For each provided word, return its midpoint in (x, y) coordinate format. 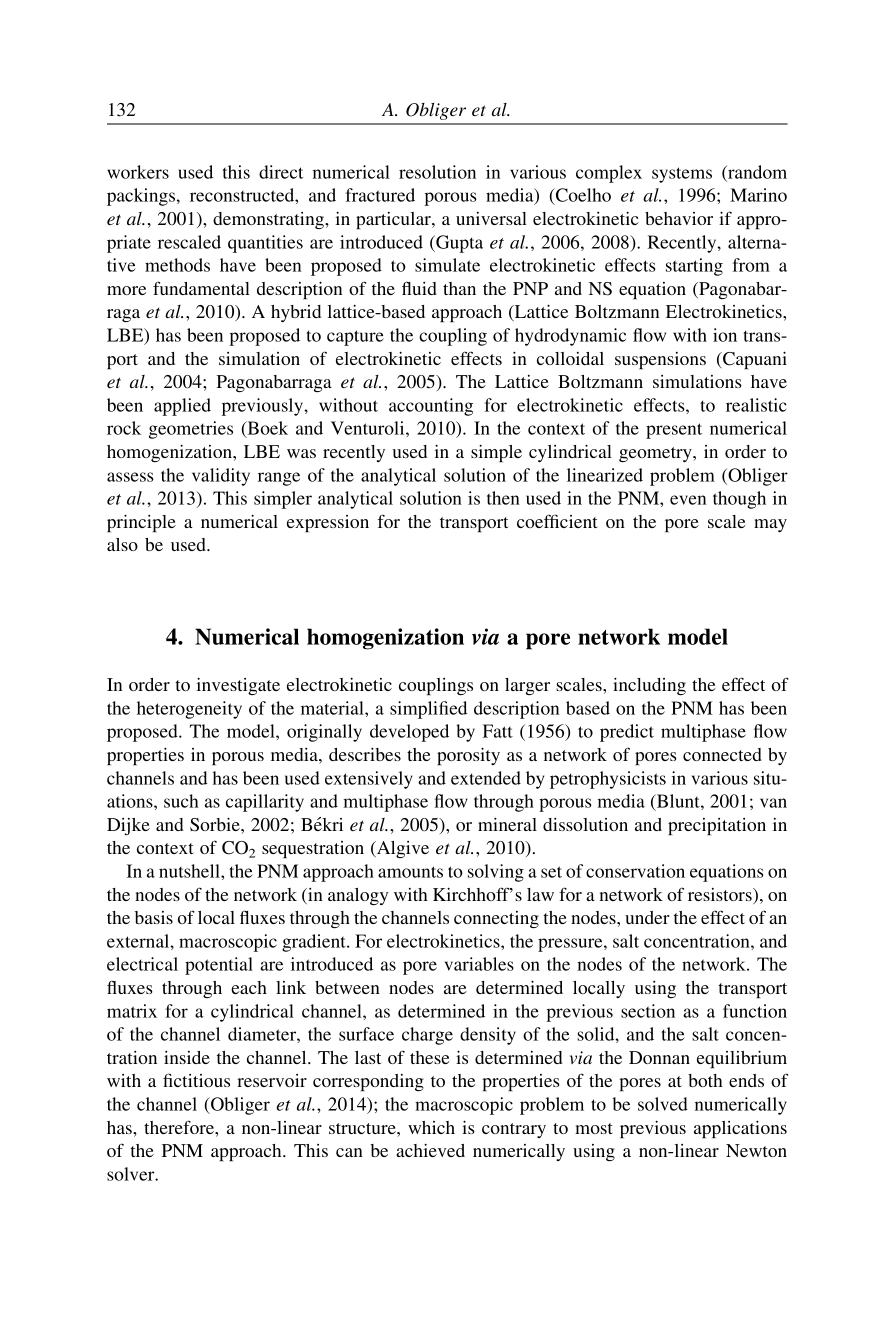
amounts (410, 872)
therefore (180, 1127)
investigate (238, 686)
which (431, 1127)
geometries (191, 430)
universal (491, 218)
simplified (428, 710)
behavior (679, 218)
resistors (721, 896)
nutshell (190, 871)
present (674, 431)
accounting (431, 407)
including (649, 686)
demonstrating (269, 220)
